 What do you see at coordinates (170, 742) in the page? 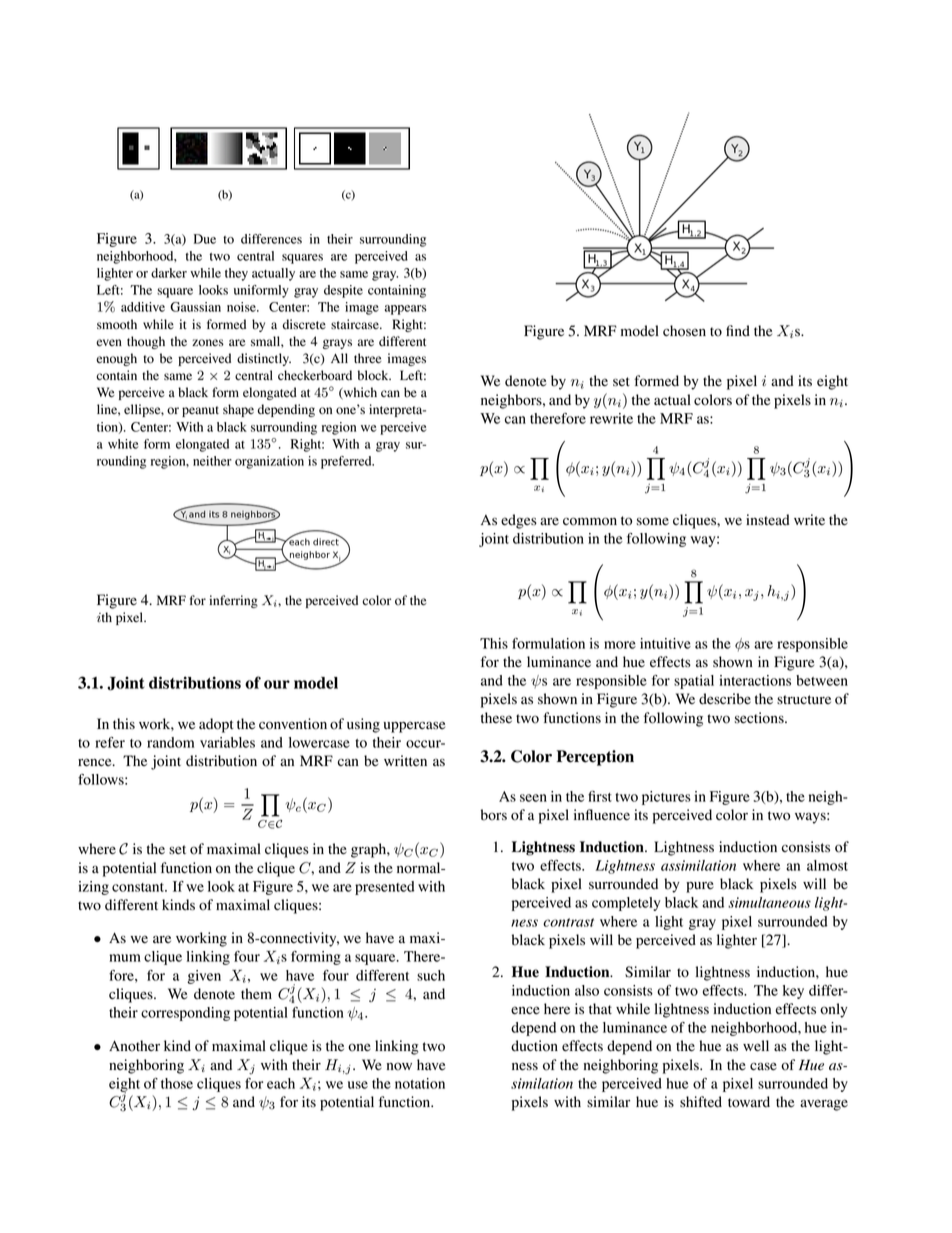
I see `random` at bounding box center [170, 742].
